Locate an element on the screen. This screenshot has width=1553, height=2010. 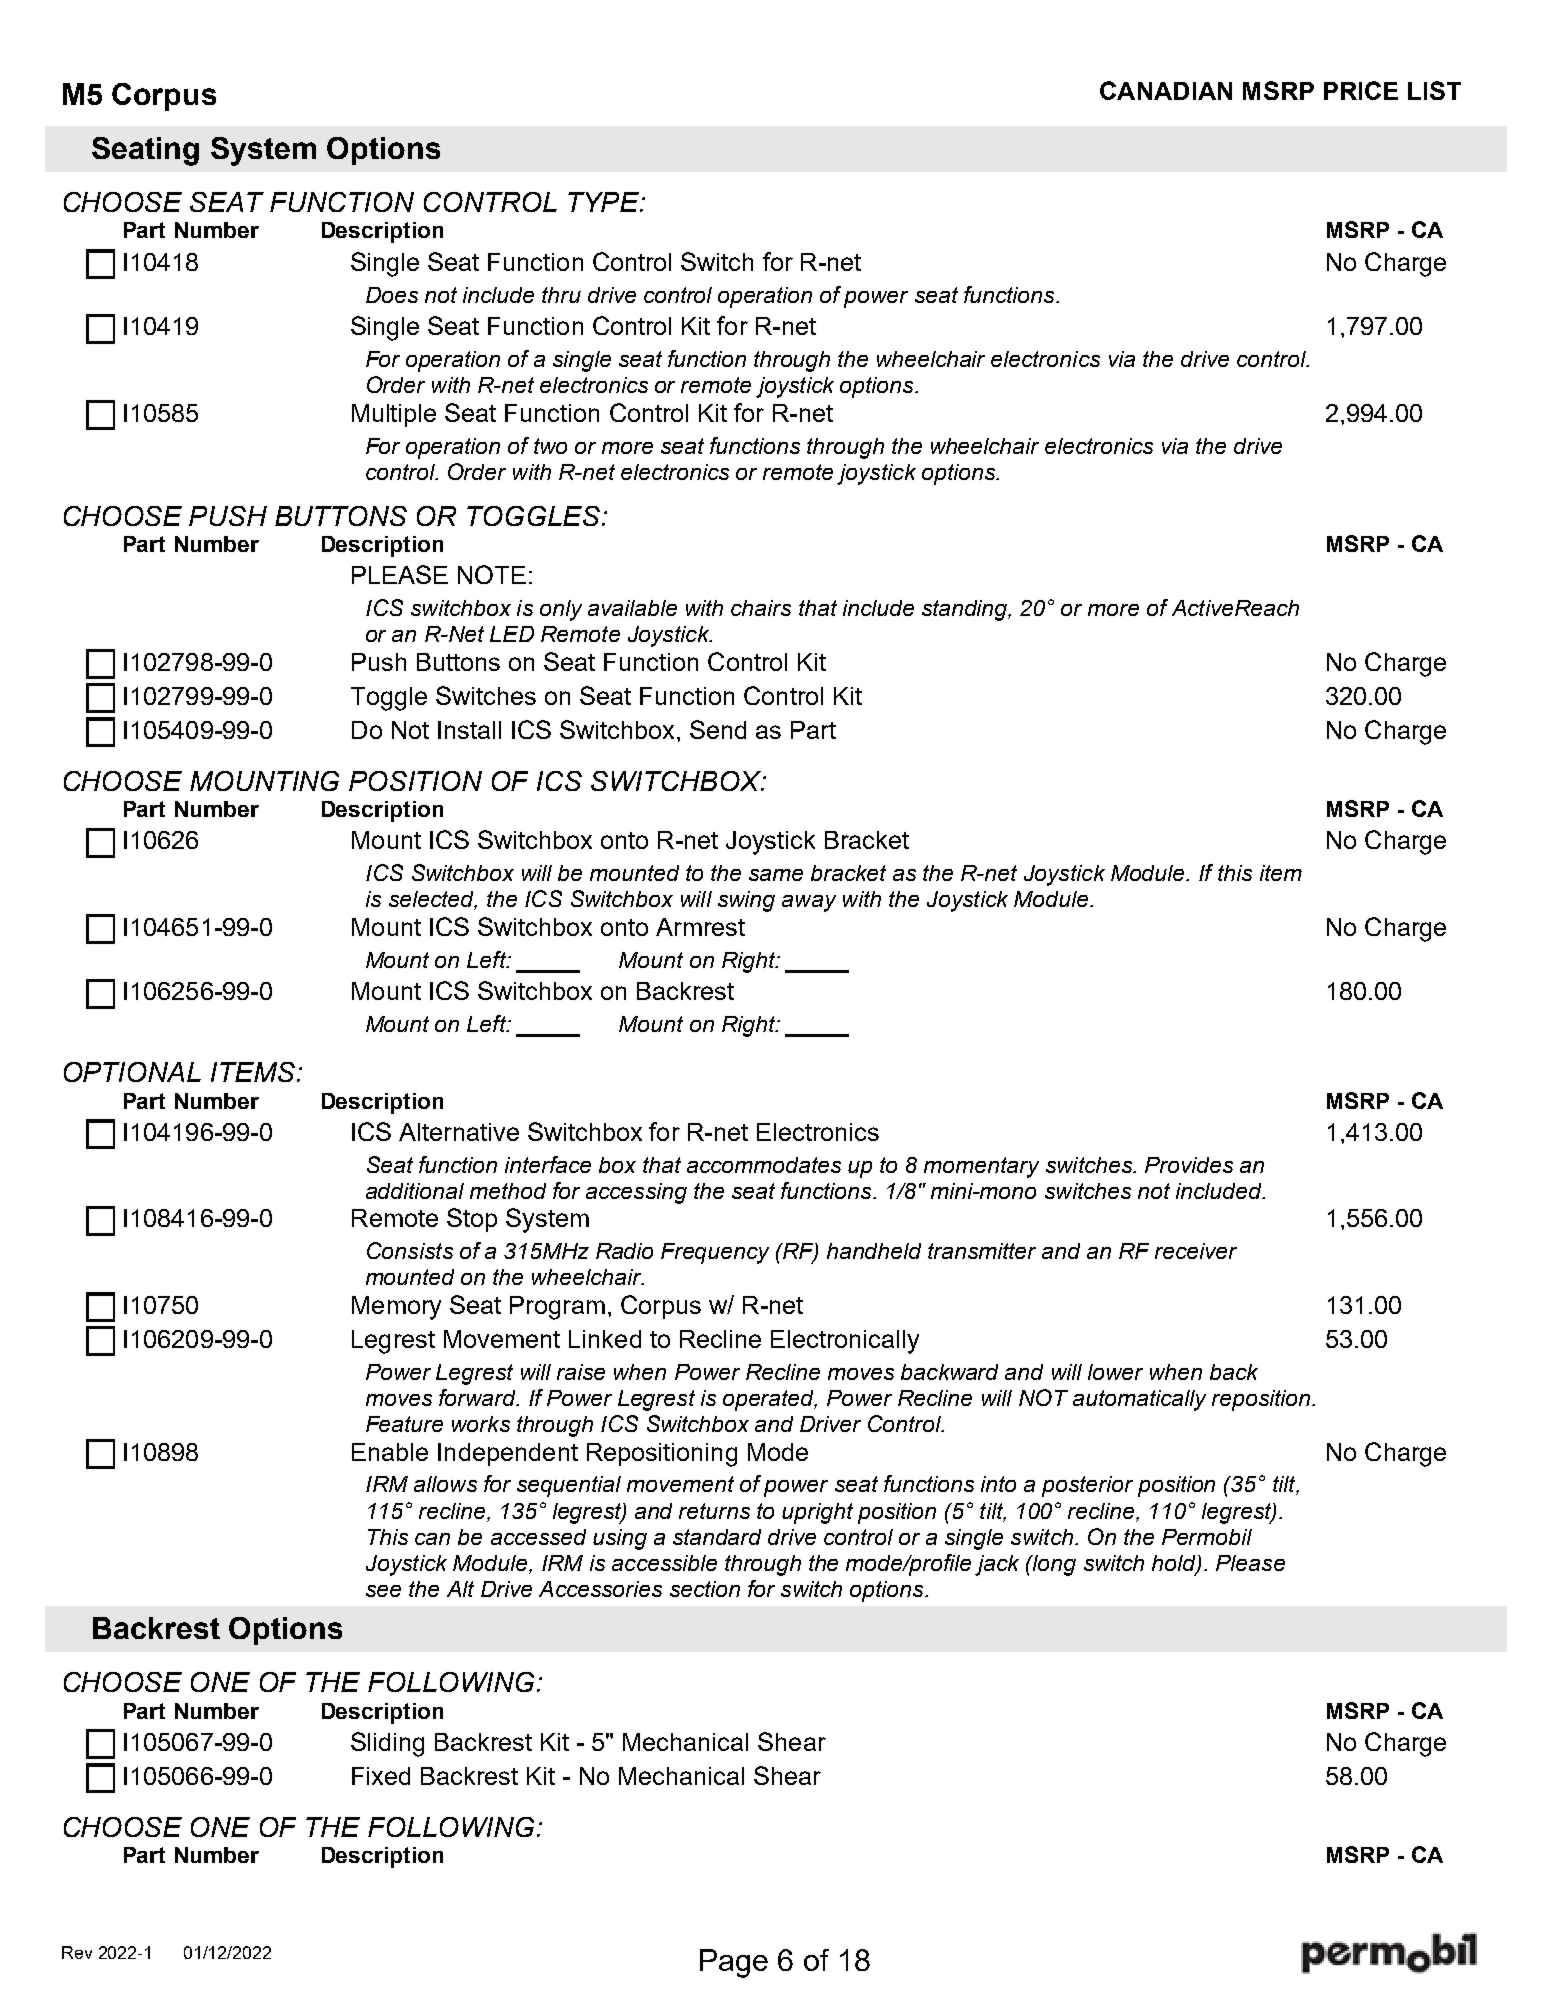
OPTIONAL is located at coordinates (132, 1072).
